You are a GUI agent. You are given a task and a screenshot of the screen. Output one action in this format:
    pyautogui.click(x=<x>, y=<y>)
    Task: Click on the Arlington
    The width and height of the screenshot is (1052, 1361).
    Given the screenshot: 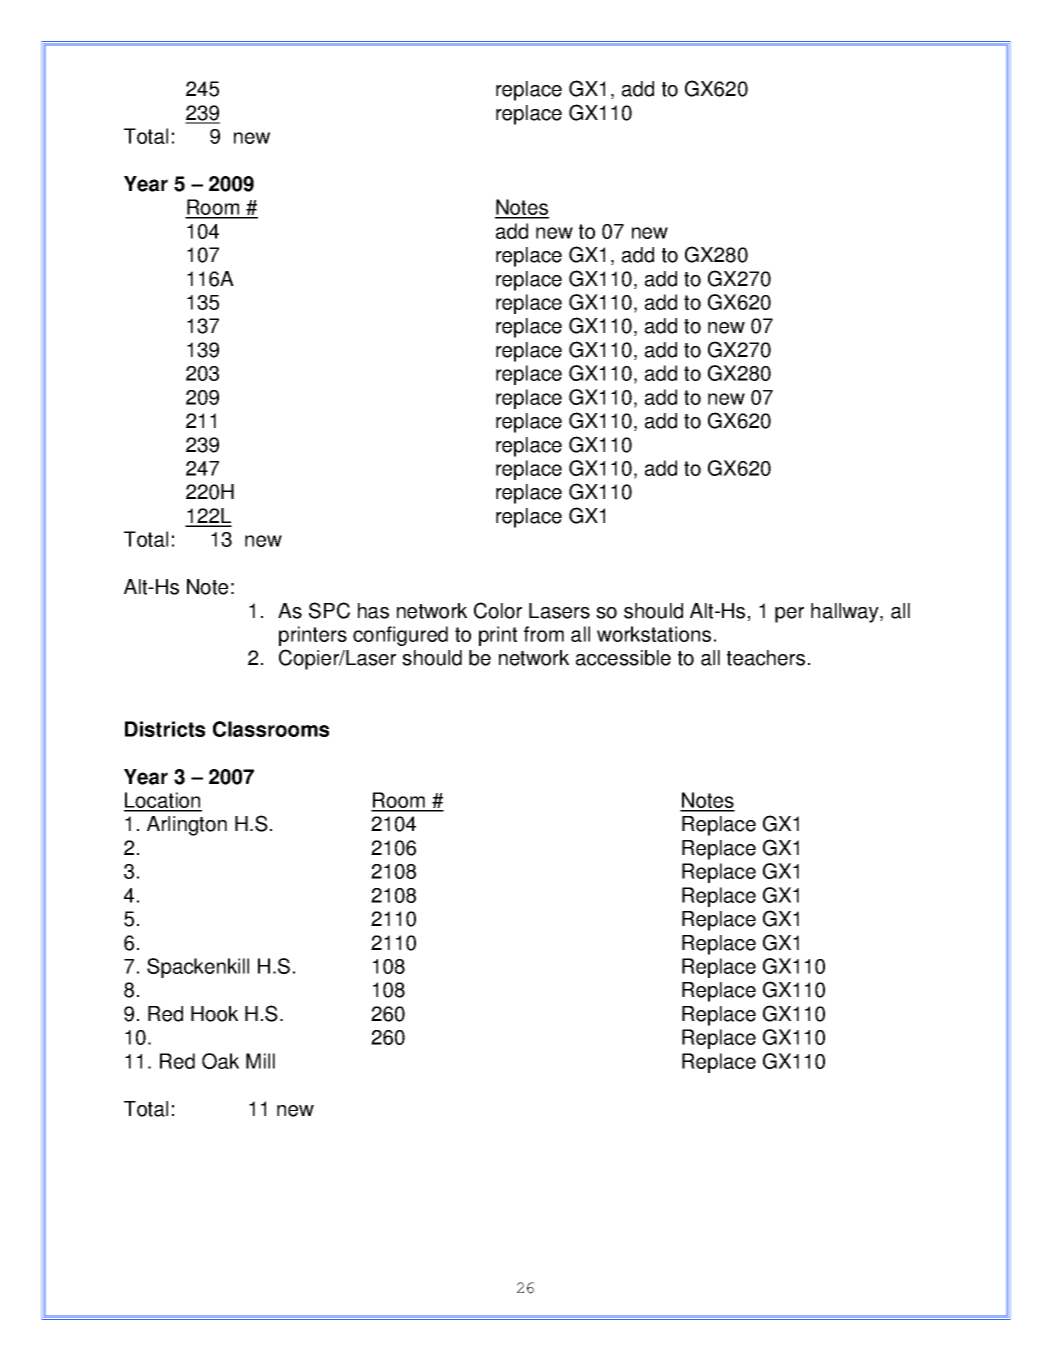 What is the action you would take?
    pyautogui.click(x=187, y=826)
